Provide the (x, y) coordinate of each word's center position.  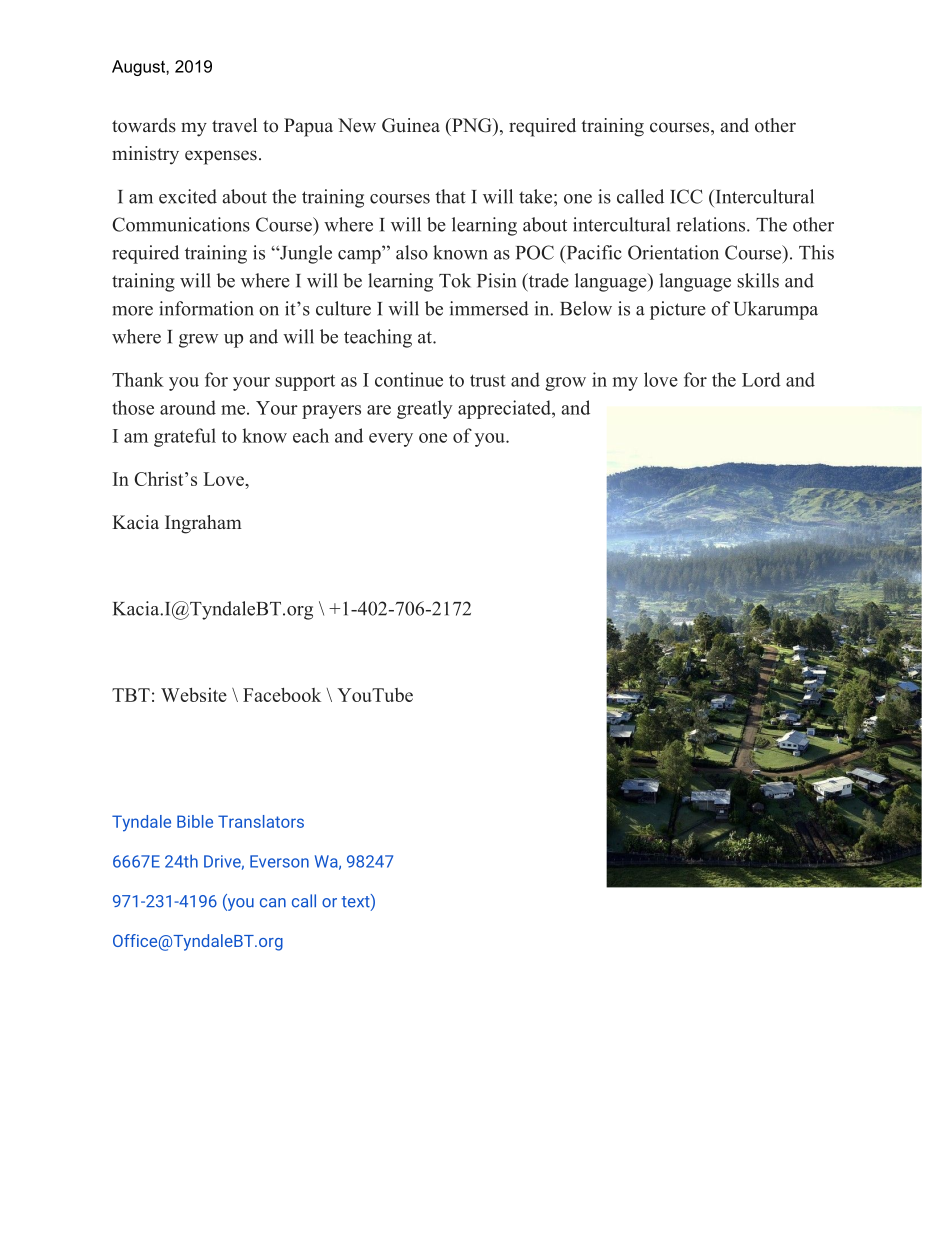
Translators (261, 821)
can (273, 903)
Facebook (282, 695)
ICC (686, 196)
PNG (472, 125)
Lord (761, 379)
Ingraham (203, 524)
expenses (221, 157)
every (391, 440)
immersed (489, 308)
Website (194, 695)
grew (198, 341)
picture (678, 310)
